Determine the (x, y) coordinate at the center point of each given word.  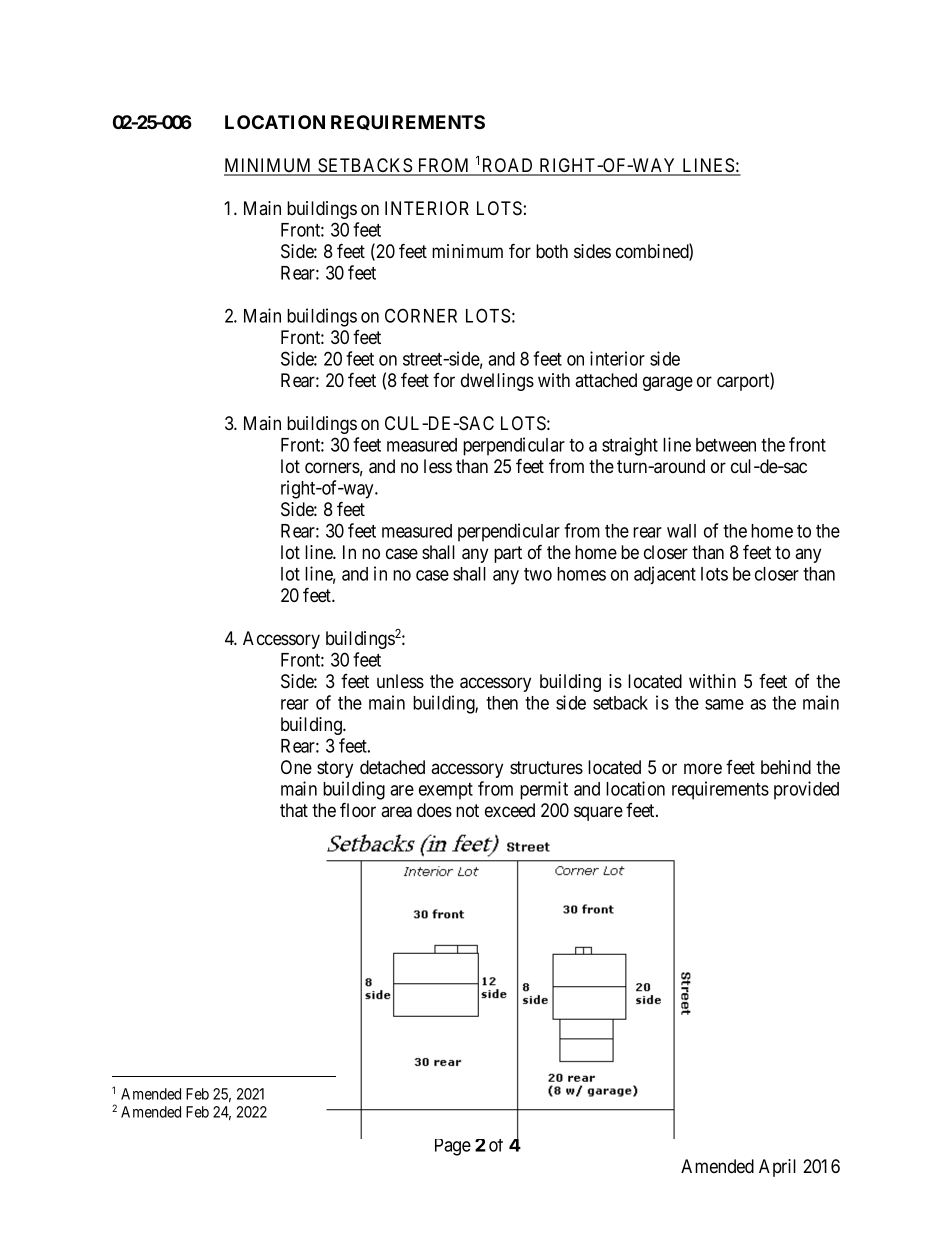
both (552, 251)
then (502, 703)
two (538, 574)
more (703, 769)
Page (453, 1147)
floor (358, 810)
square (598, 813)
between (726, 445)
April (777, 1168)
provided (806, 790)
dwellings (497, 382)
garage (668, 383)
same (724, 704)
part (508, 554)
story (335, 769)
